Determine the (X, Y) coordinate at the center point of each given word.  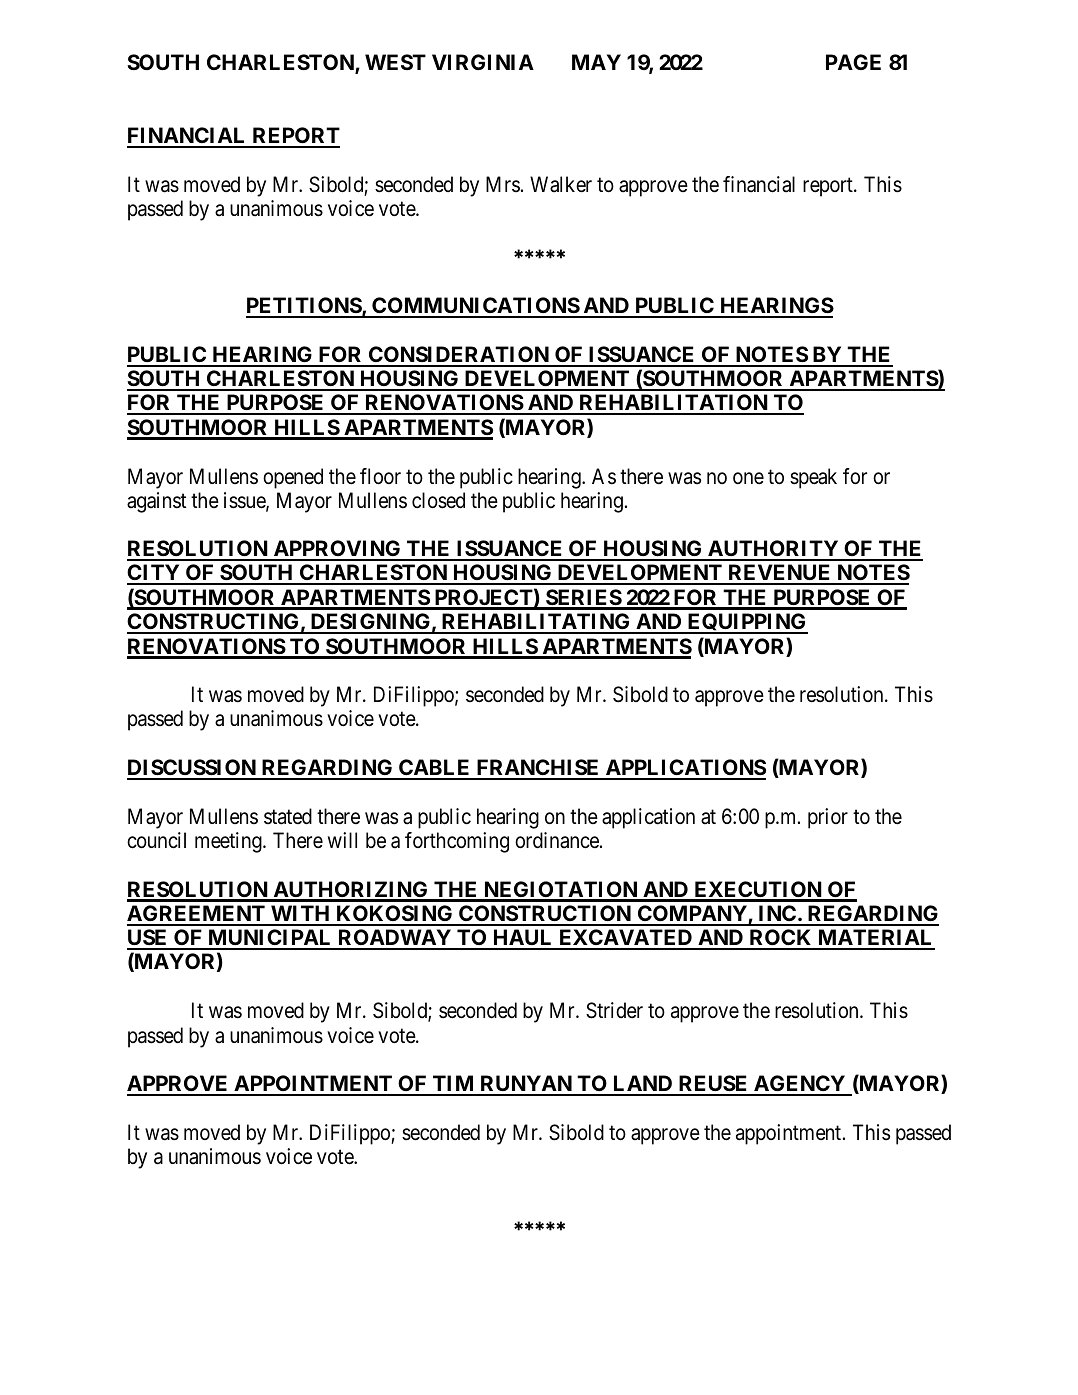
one (748, 478)
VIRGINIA (483, 62)
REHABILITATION (673, 404)
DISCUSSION (192, 769)
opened (293, 478)
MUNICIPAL (270, 939)
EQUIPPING (746, 623)
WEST (395, 62)
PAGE (853, 62)
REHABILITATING (536, 623)
